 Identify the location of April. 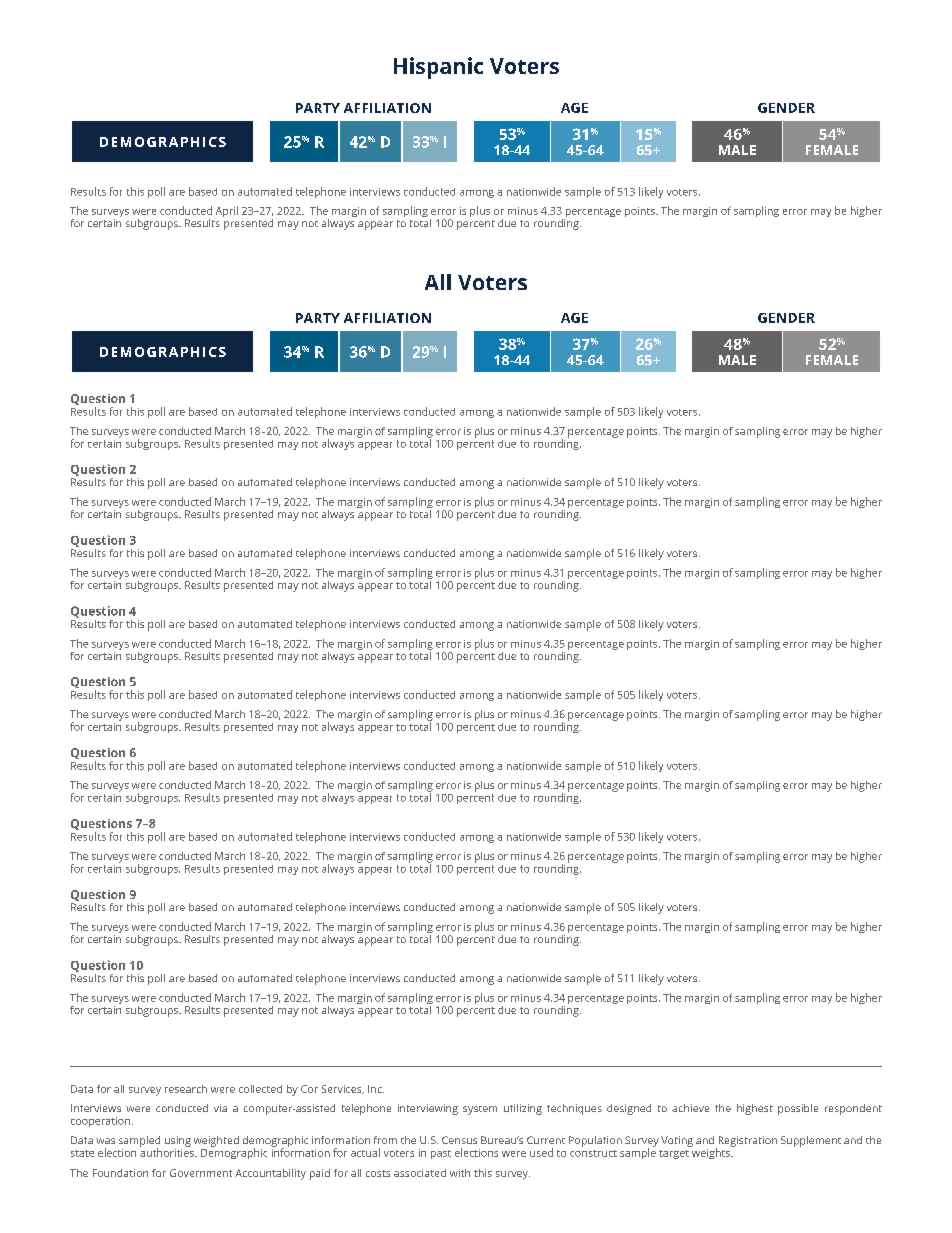
(227, 211).
